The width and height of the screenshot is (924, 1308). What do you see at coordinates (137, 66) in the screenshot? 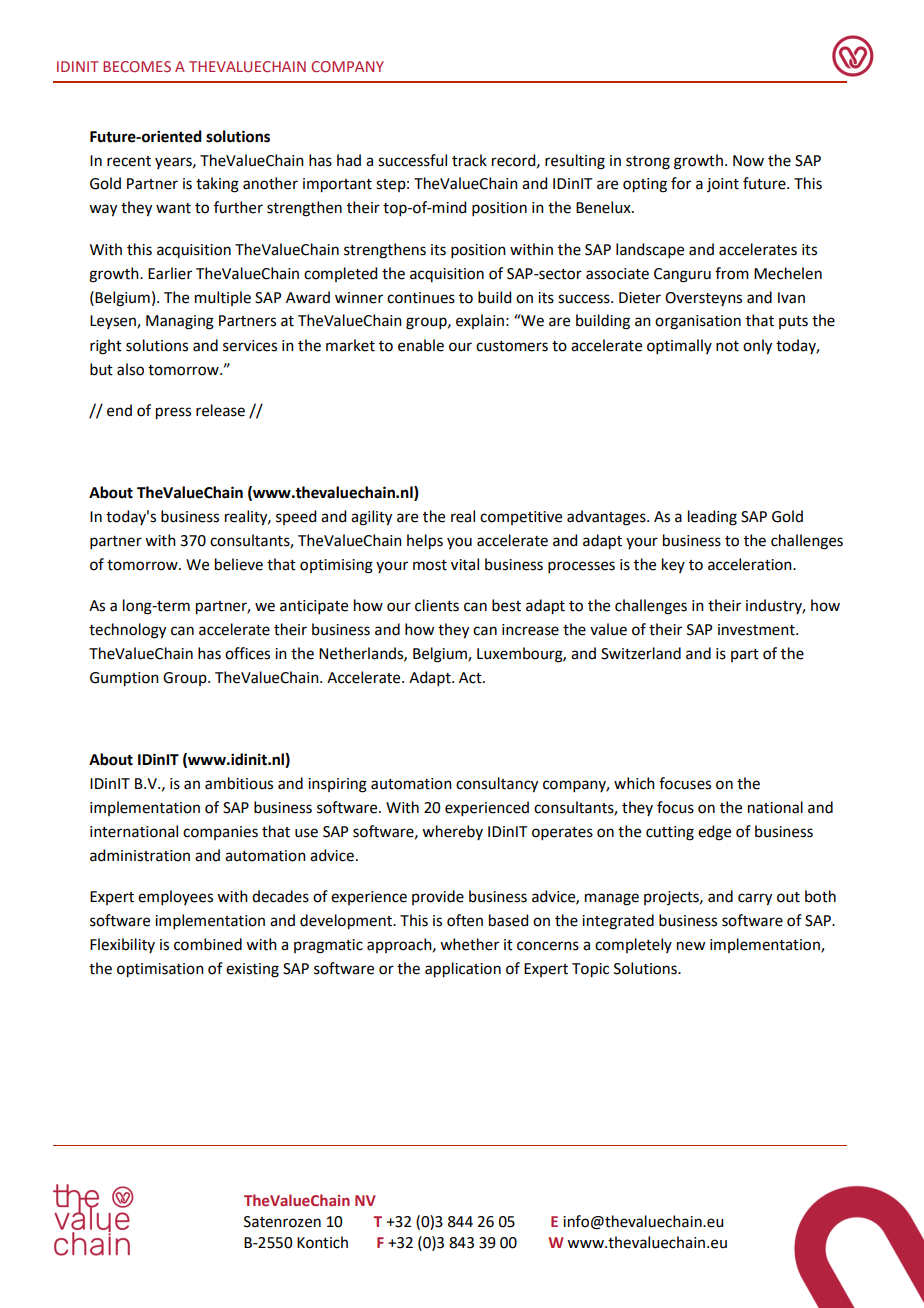
I see `BECOMES` at bounding box center [137, 66].
